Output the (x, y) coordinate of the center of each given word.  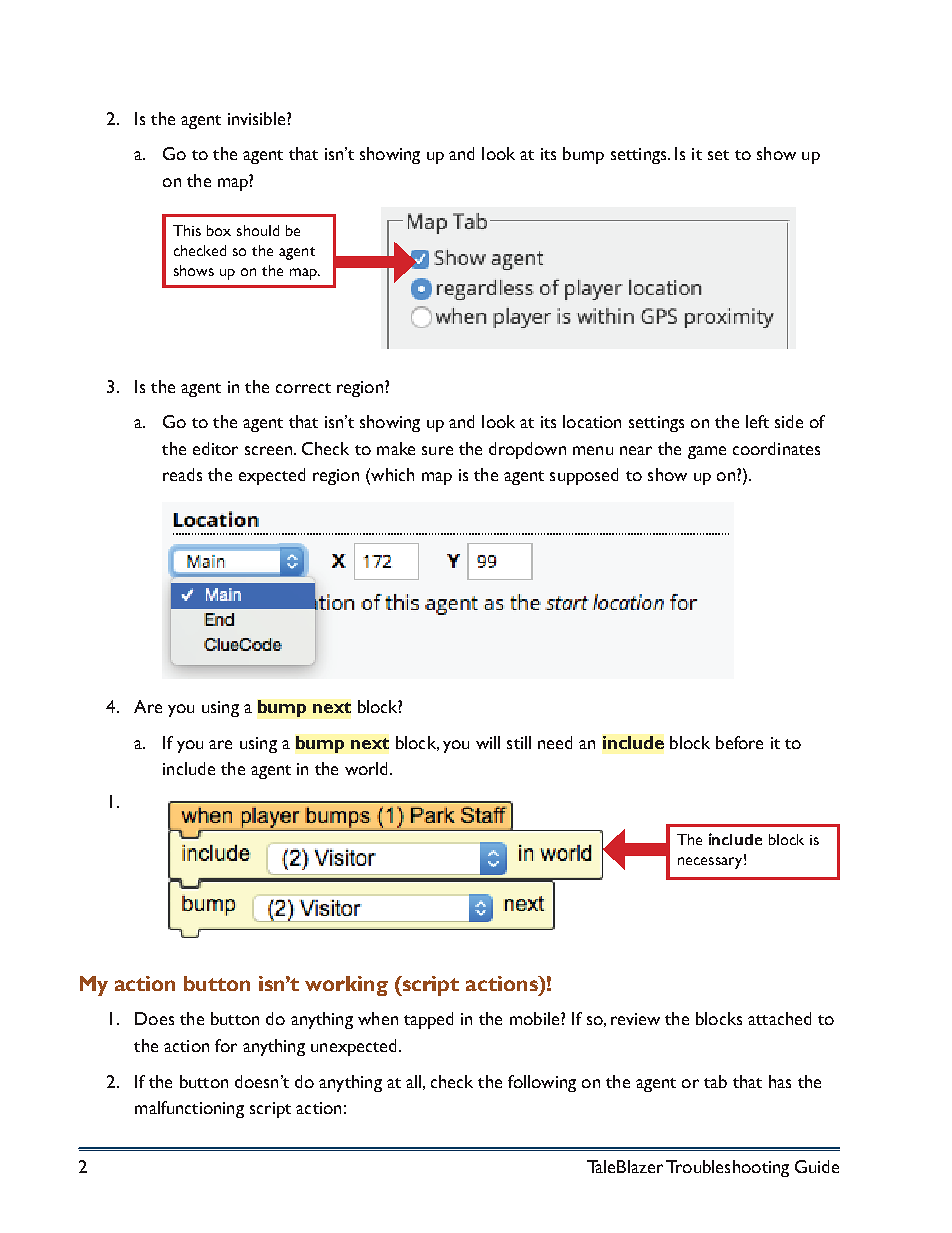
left (757, 421)
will (488, 742)
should (258, 230)
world (366, 768)
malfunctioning (189, 1109)
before (739, 742)
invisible (258, 118)
